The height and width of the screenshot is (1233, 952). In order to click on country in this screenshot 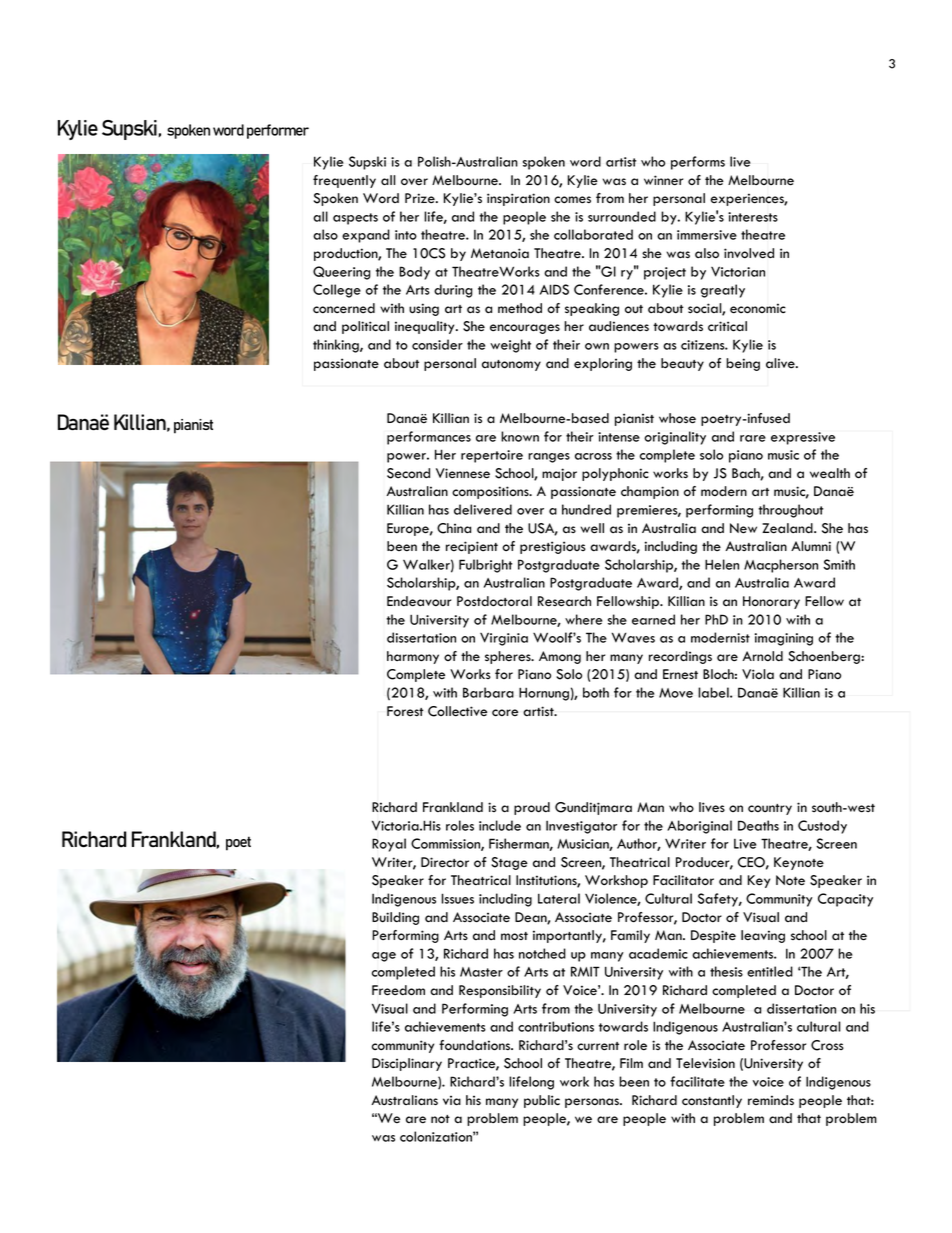, I will do `click(770, 809)`.
